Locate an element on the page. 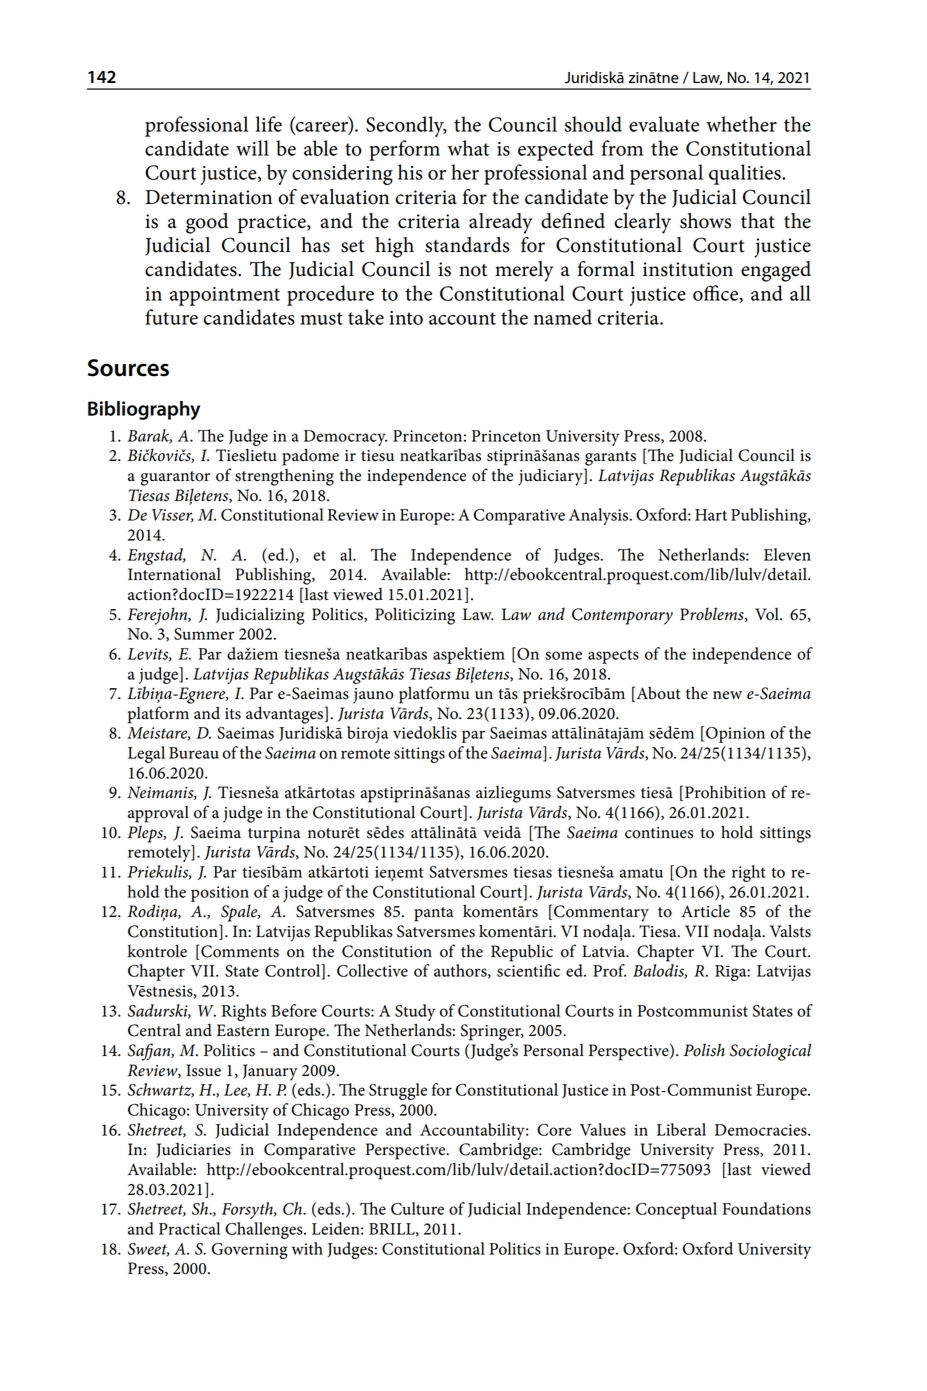 The width and height of the image is (927, 1391). Culture is located at coordinates (417, 1208).
